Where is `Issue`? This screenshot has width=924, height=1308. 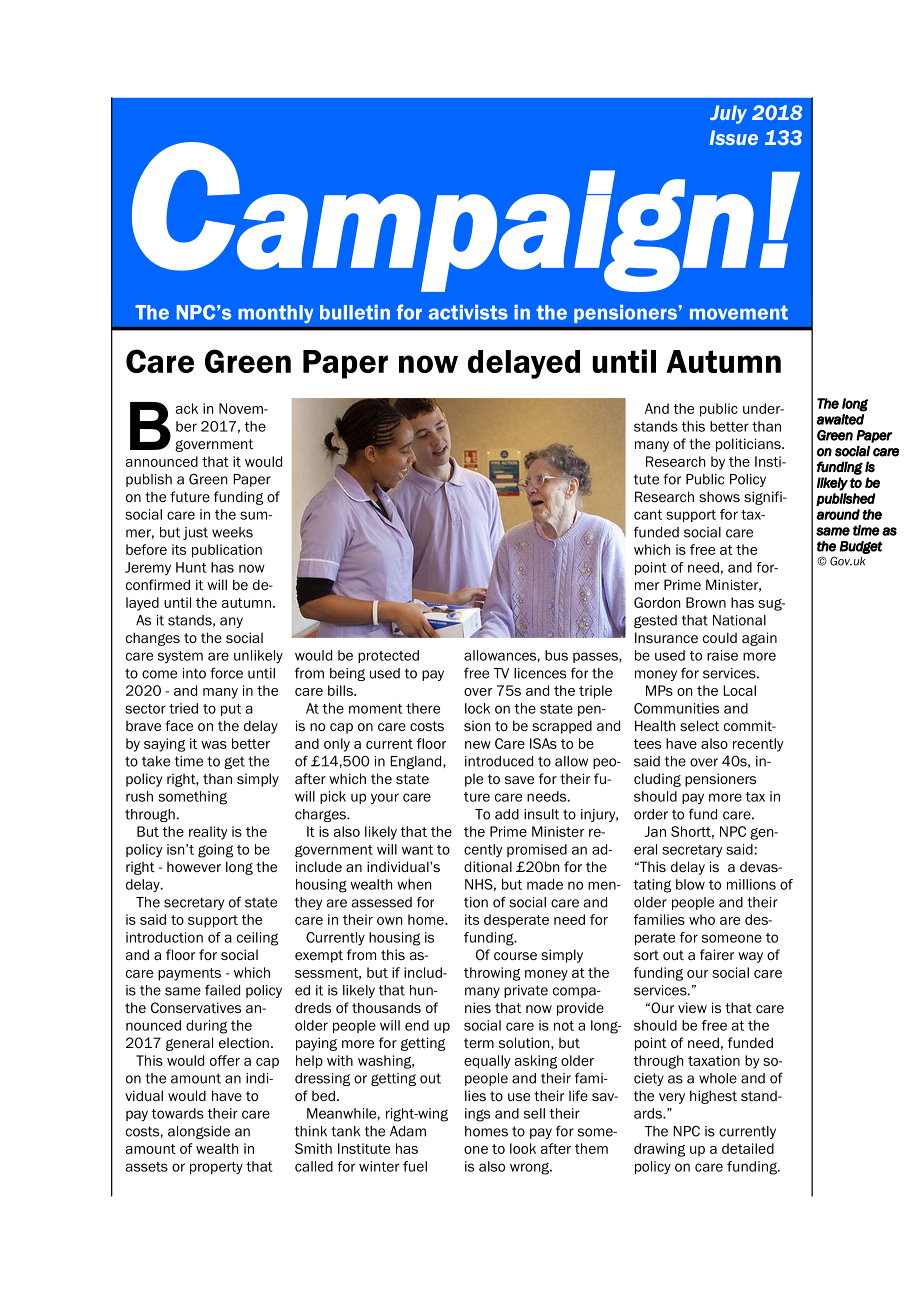 Issue is located at coordinates (733, 137).
